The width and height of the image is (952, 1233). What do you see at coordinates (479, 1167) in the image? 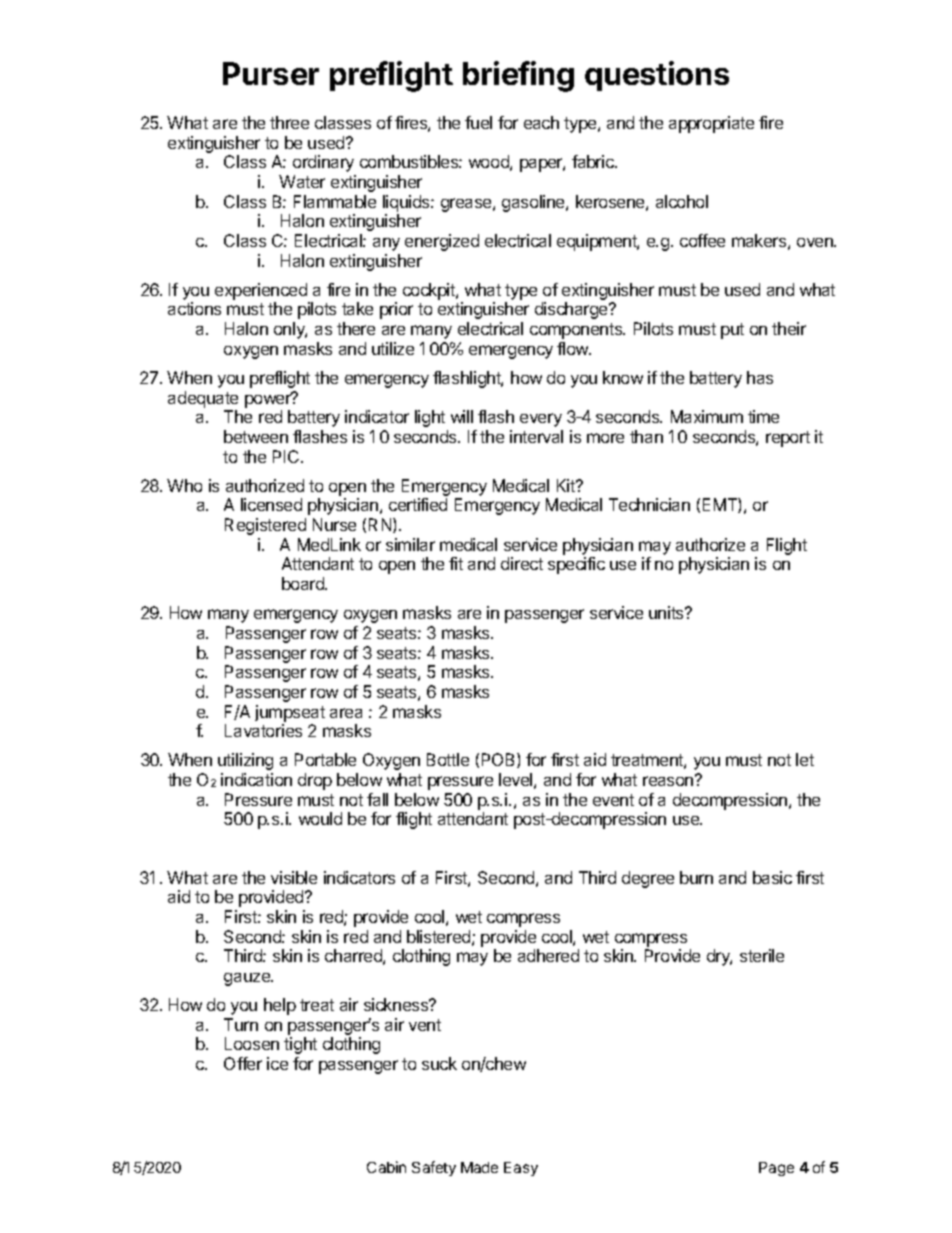
I see `Made` at bounding box center [479, 1167].
